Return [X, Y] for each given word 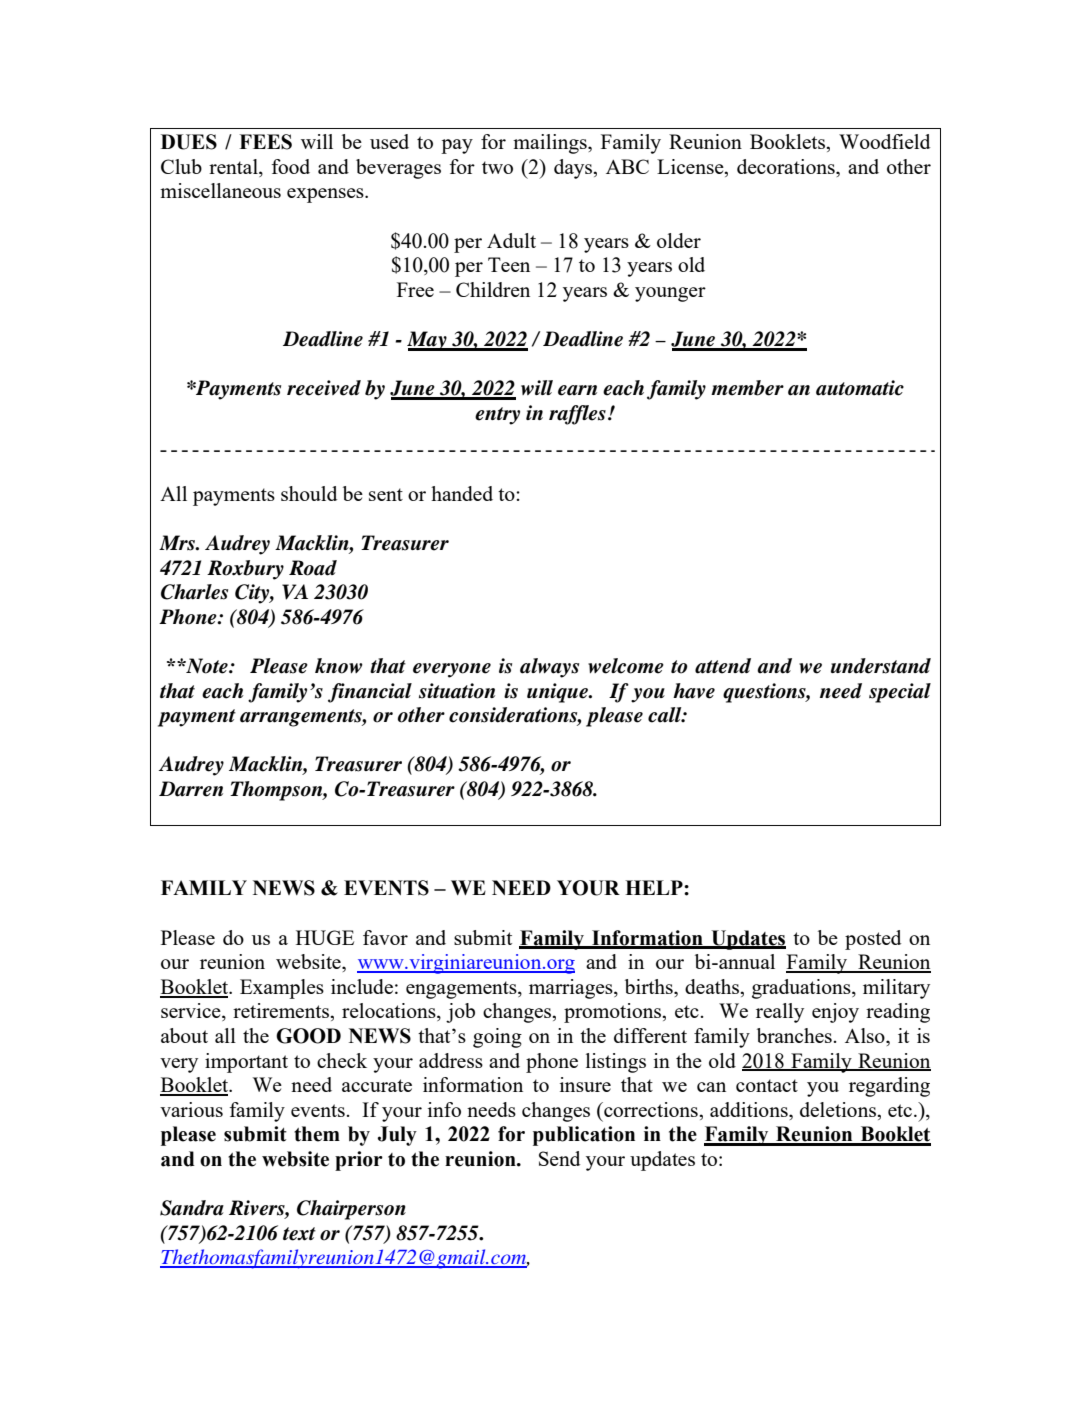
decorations [787, 166]
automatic [860, 388]
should [309, 493]
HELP [655, 887]
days [574, 169]
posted [873, 940]
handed [462, 493]
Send [559, 1158]
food [291, 166]
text [299, 1234]
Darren [191, 789]
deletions [839, 1109]
